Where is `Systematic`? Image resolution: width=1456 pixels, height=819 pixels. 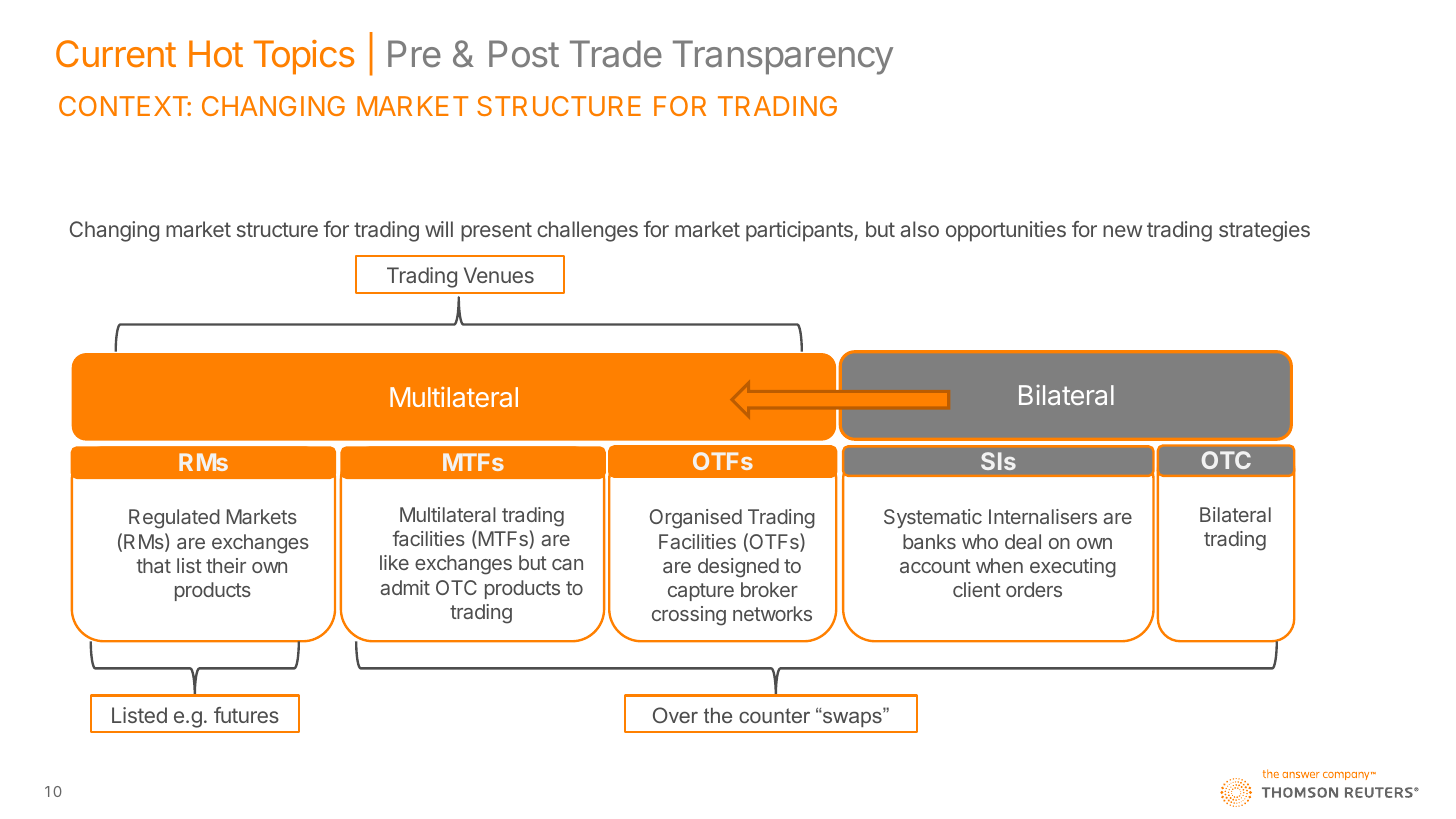
Systematic is located at coordinates (933, 518).
